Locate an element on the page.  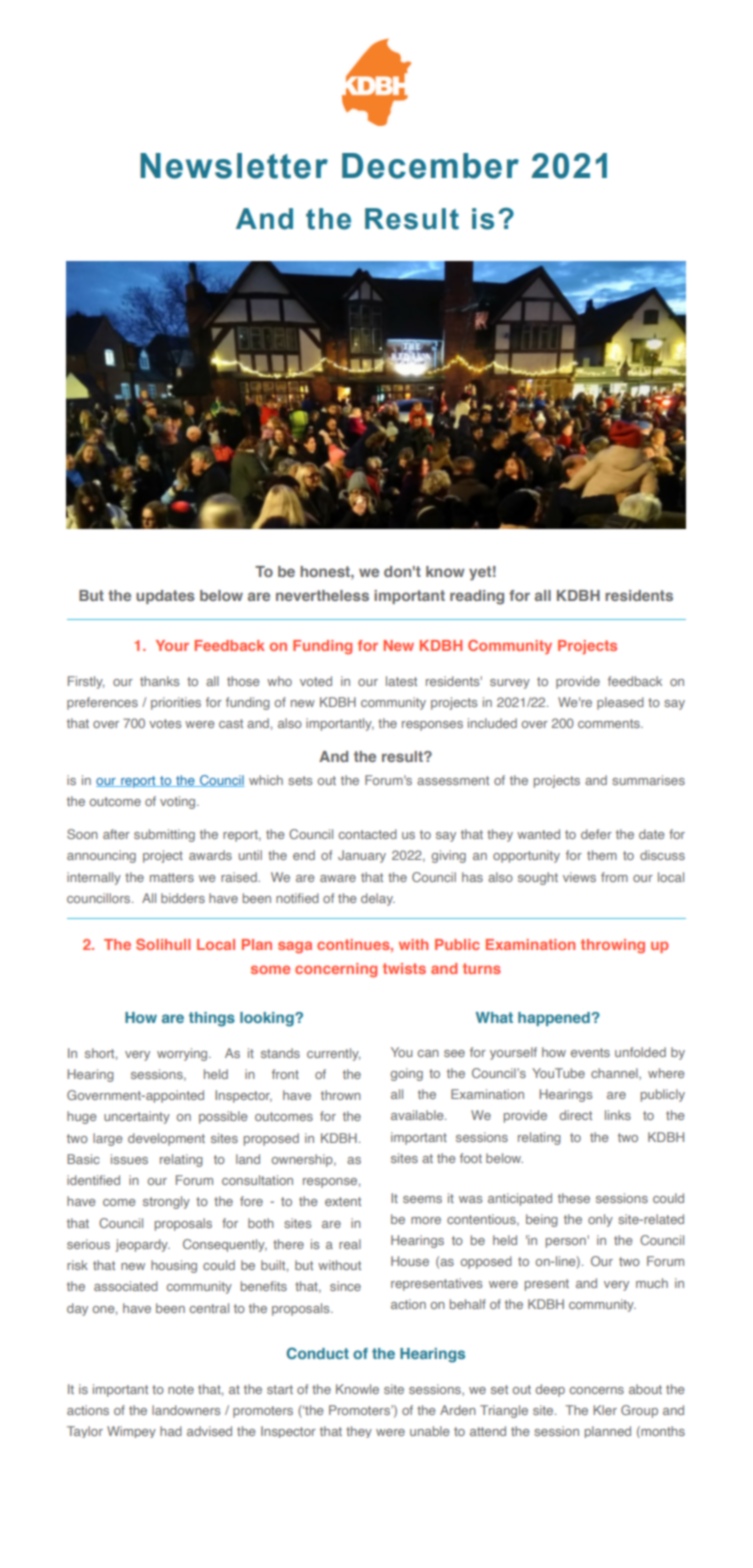
happened is located at coordinates (554, 1019).
